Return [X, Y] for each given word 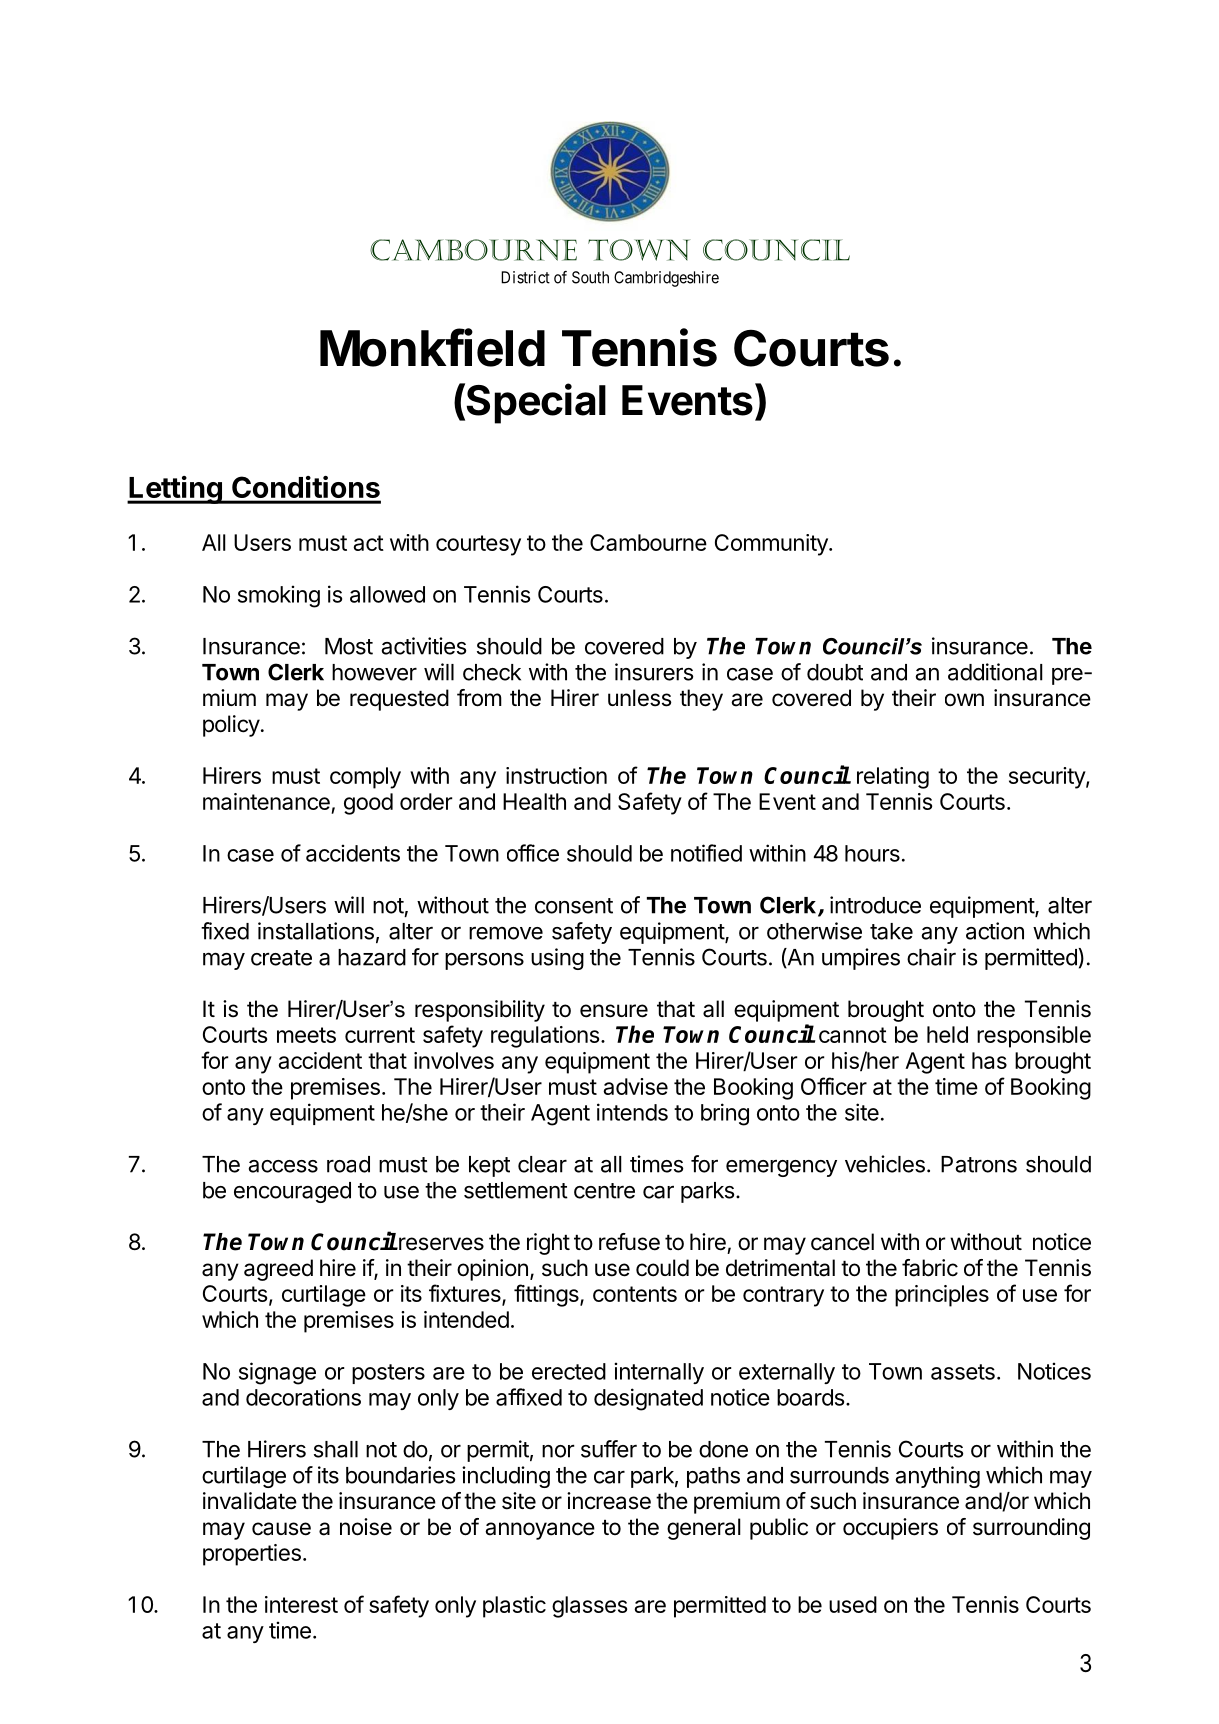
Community [772, 545]
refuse [629, 1242]
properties [252, 1555]
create [281, 958]
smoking [279, 596]
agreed [278, 1270]
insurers [654, 672]
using [557, 959]
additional [995, 672]
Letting [175, 490]
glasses [589, 1607]
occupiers [890, 1529]
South [590, 277]
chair [931, 957]
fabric [930, 1268]
